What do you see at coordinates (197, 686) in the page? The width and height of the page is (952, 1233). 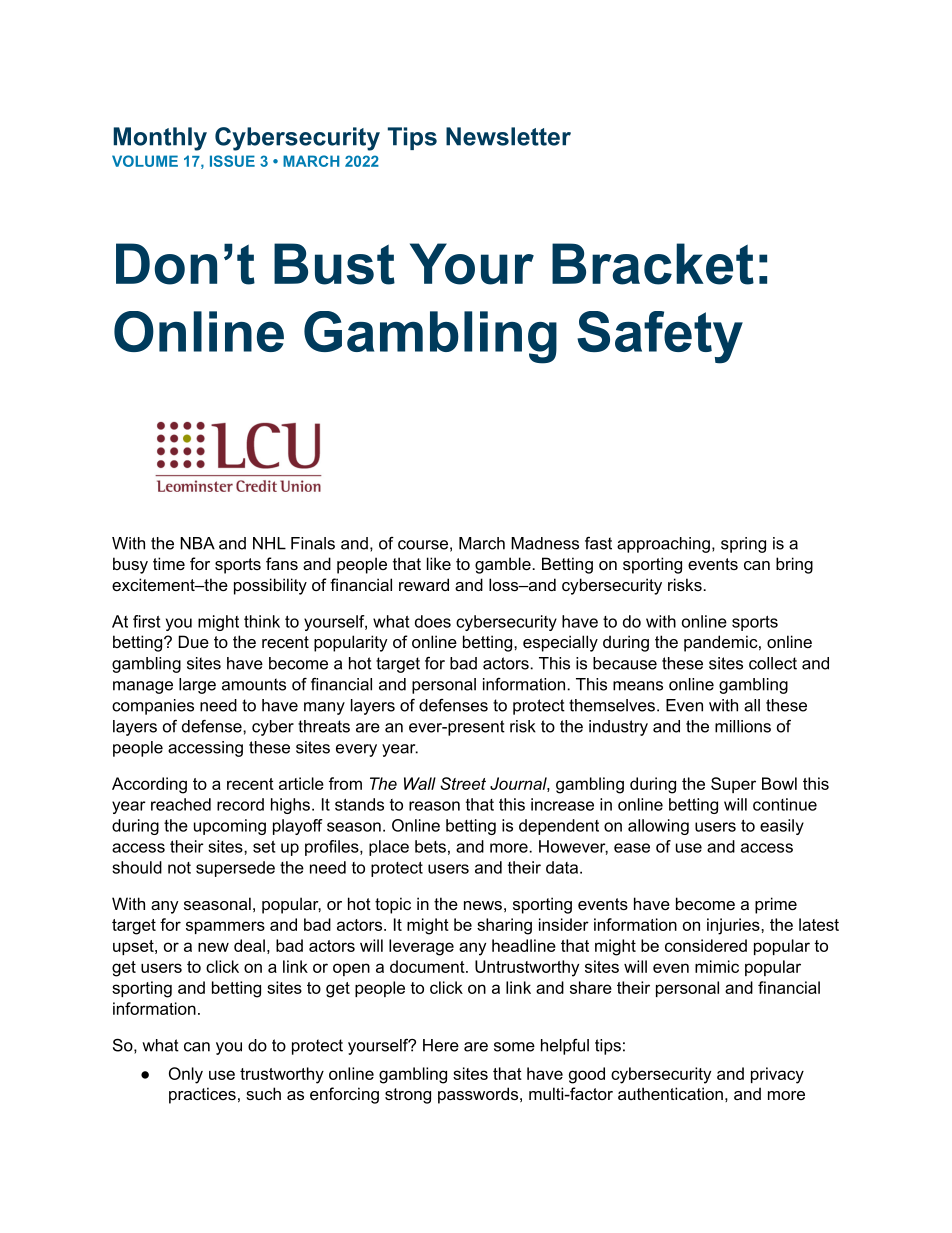 I see `large` at bounding box center [197, 686].
